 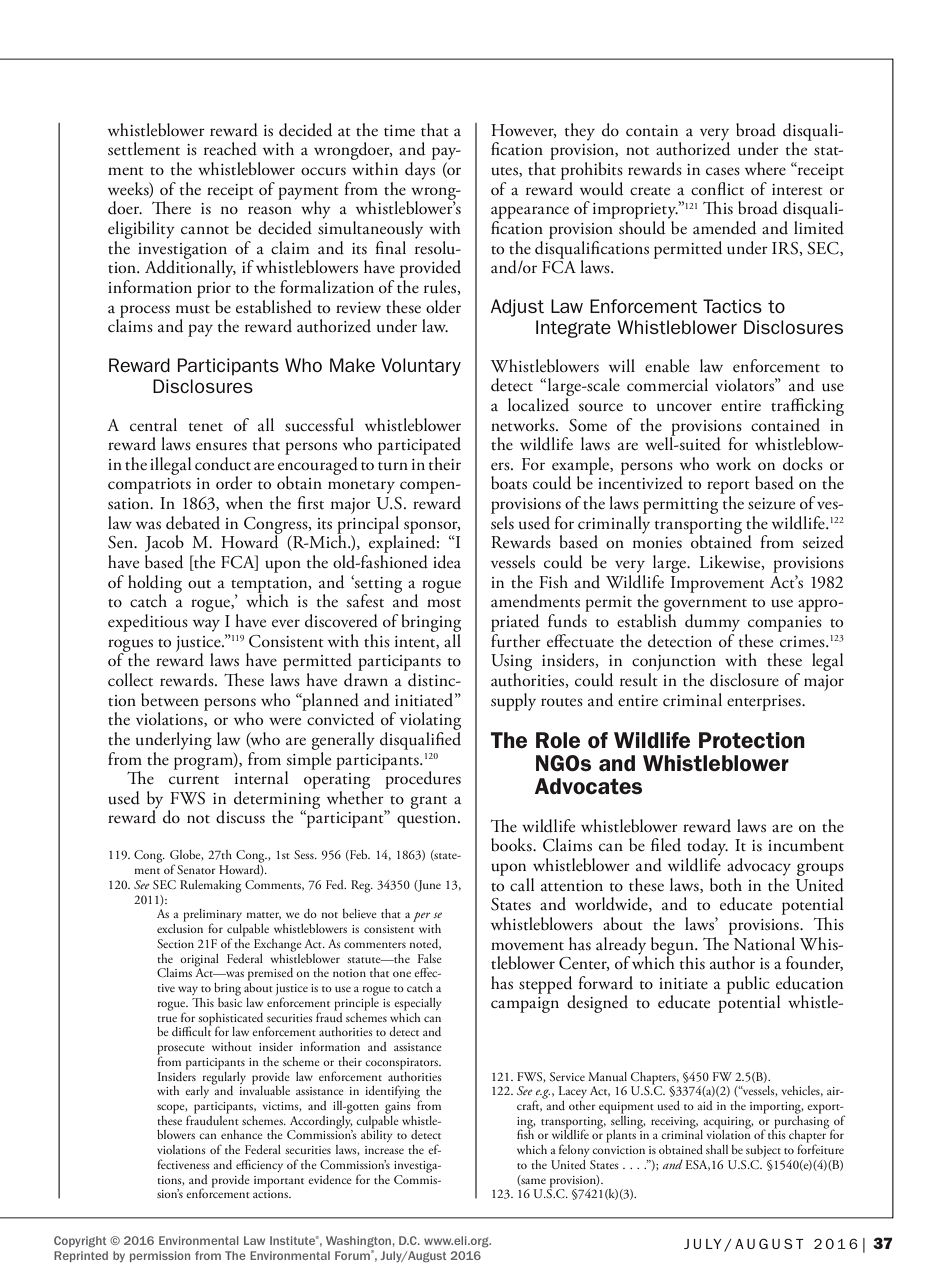 I want to click on enterprises, so click(x=765, y=703).
